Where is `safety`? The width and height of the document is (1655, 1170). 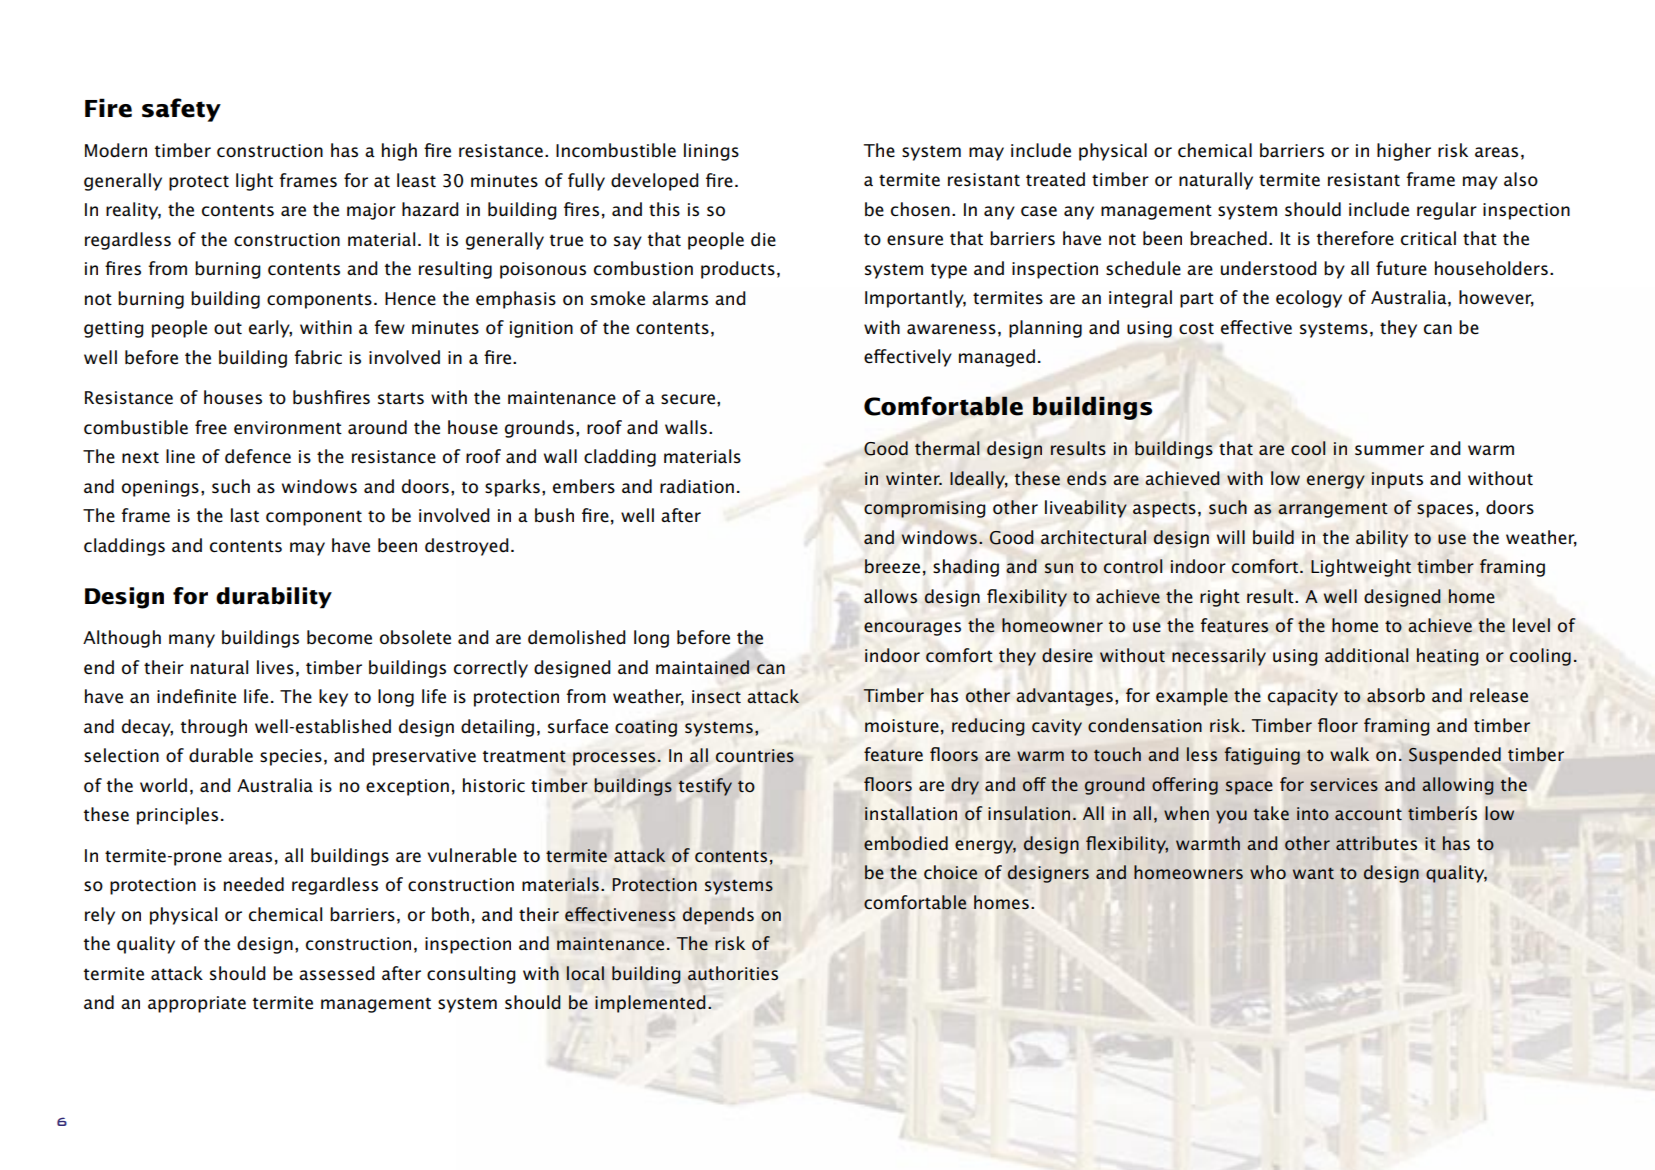
safety is located at coordinates (181, 110).
